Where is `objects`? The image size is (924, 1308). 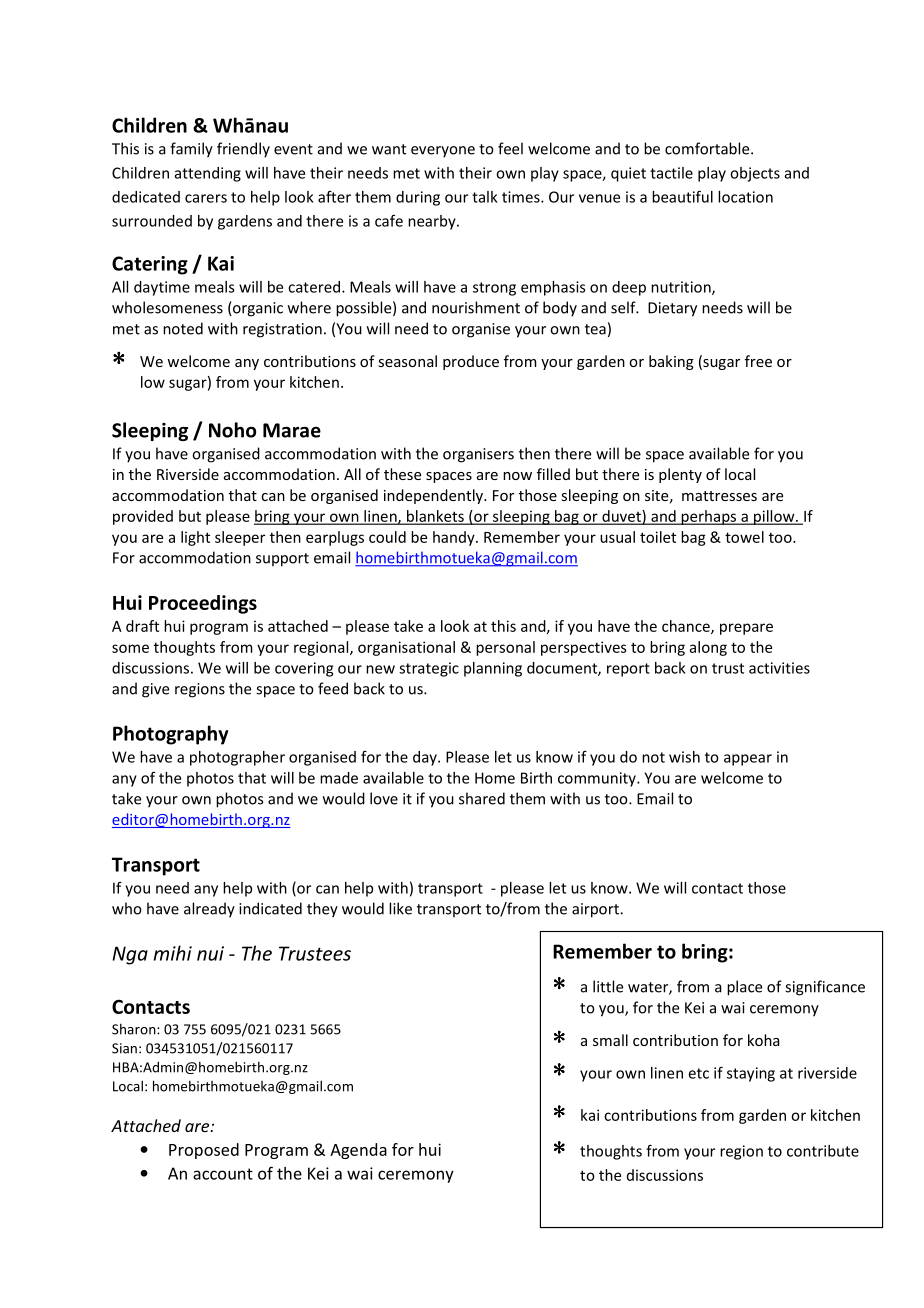 objects is located at coordinates (755, 174).
